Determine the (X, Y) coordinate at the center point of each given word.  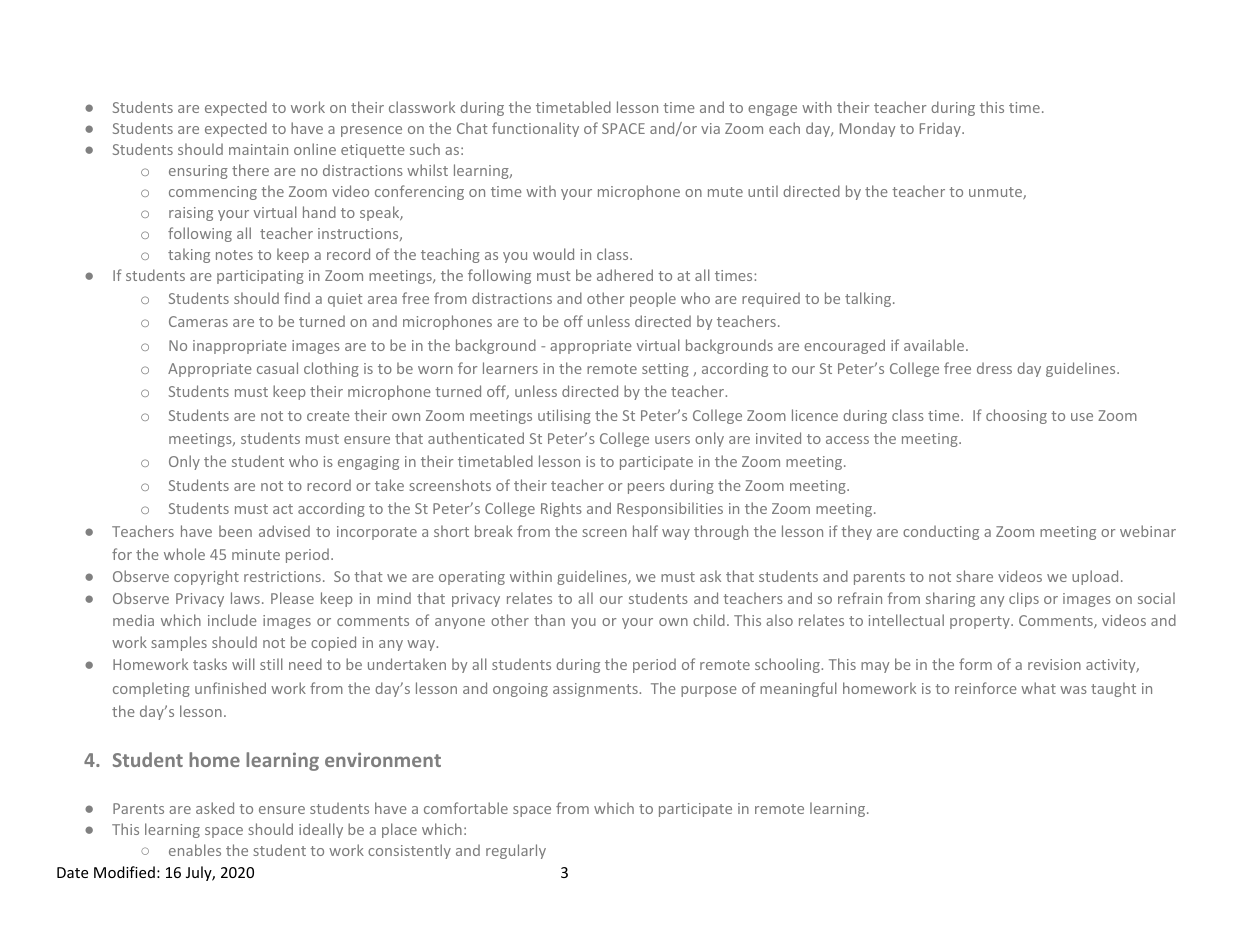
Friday (941, 129)
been (235, 531)
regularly (516, 851)
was (1073, 690)
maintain (258, 149)
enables (195, 850)
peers (646, 488)
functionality (535, 129)
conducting (941, 532)
